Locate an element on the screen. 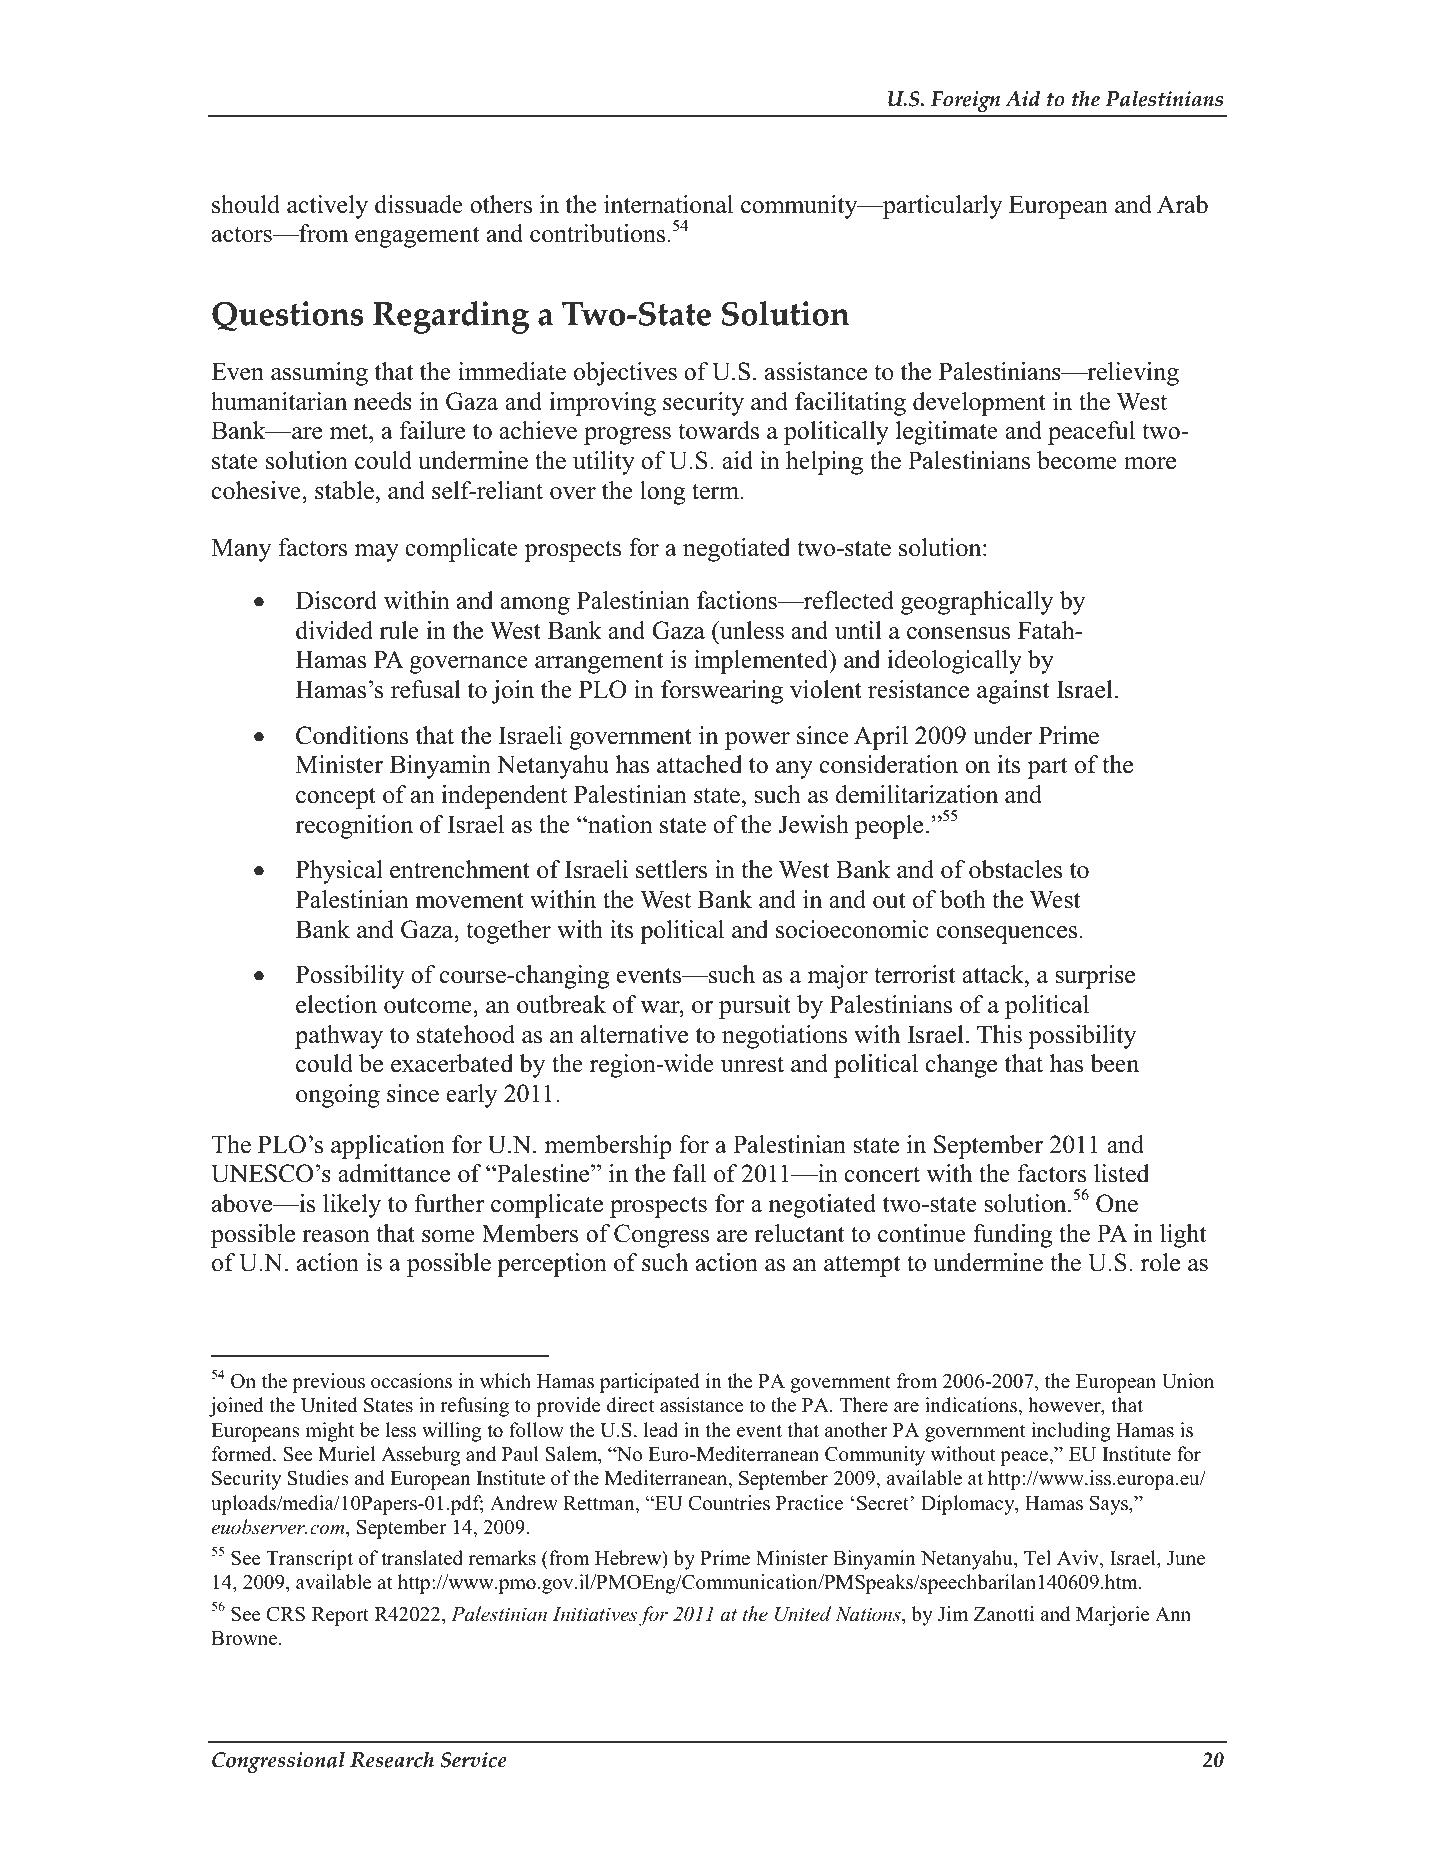 The image size is (1435, 1858). Arab is located at coordinates (1182, 204).
